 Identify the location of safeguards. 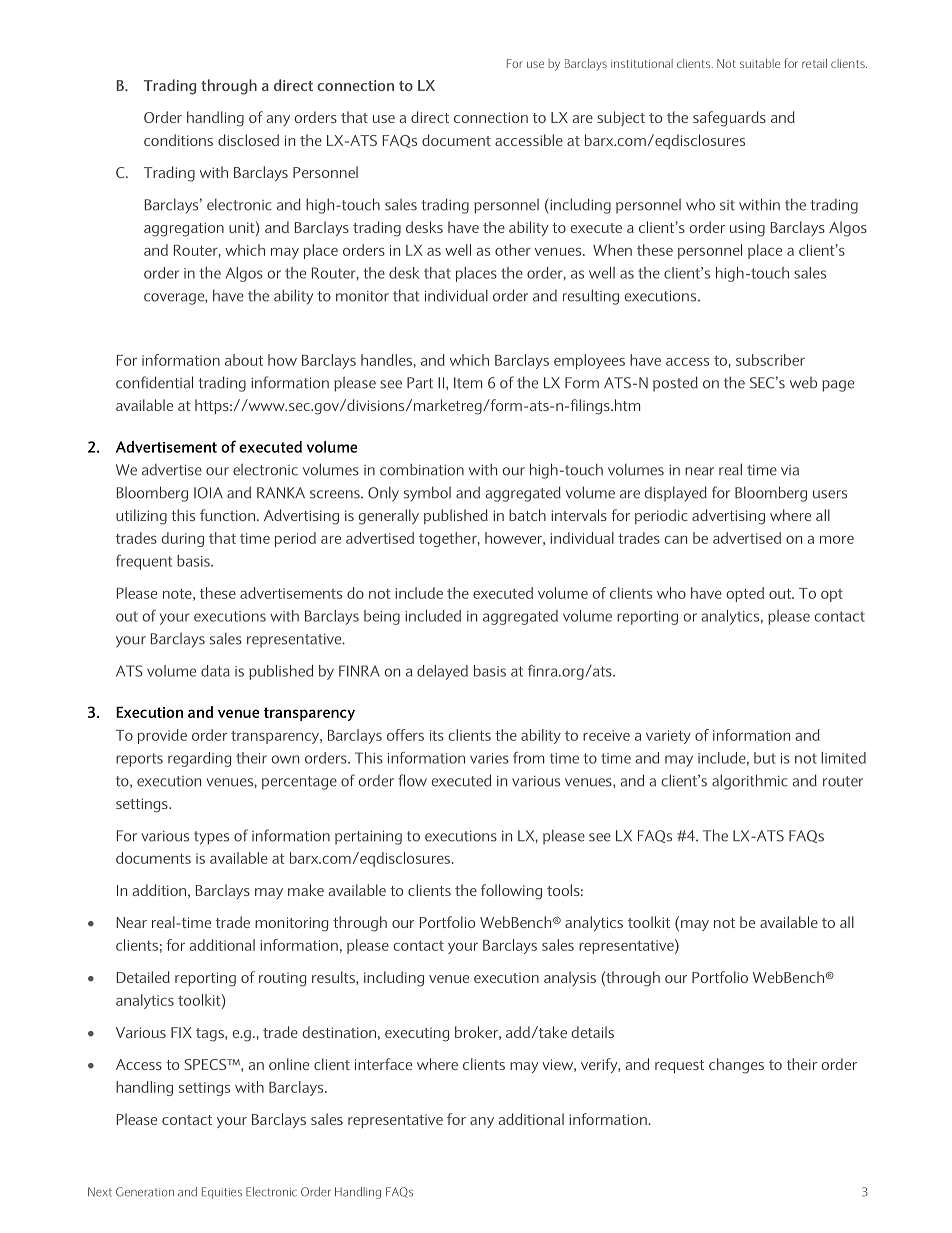
(729, 119).
